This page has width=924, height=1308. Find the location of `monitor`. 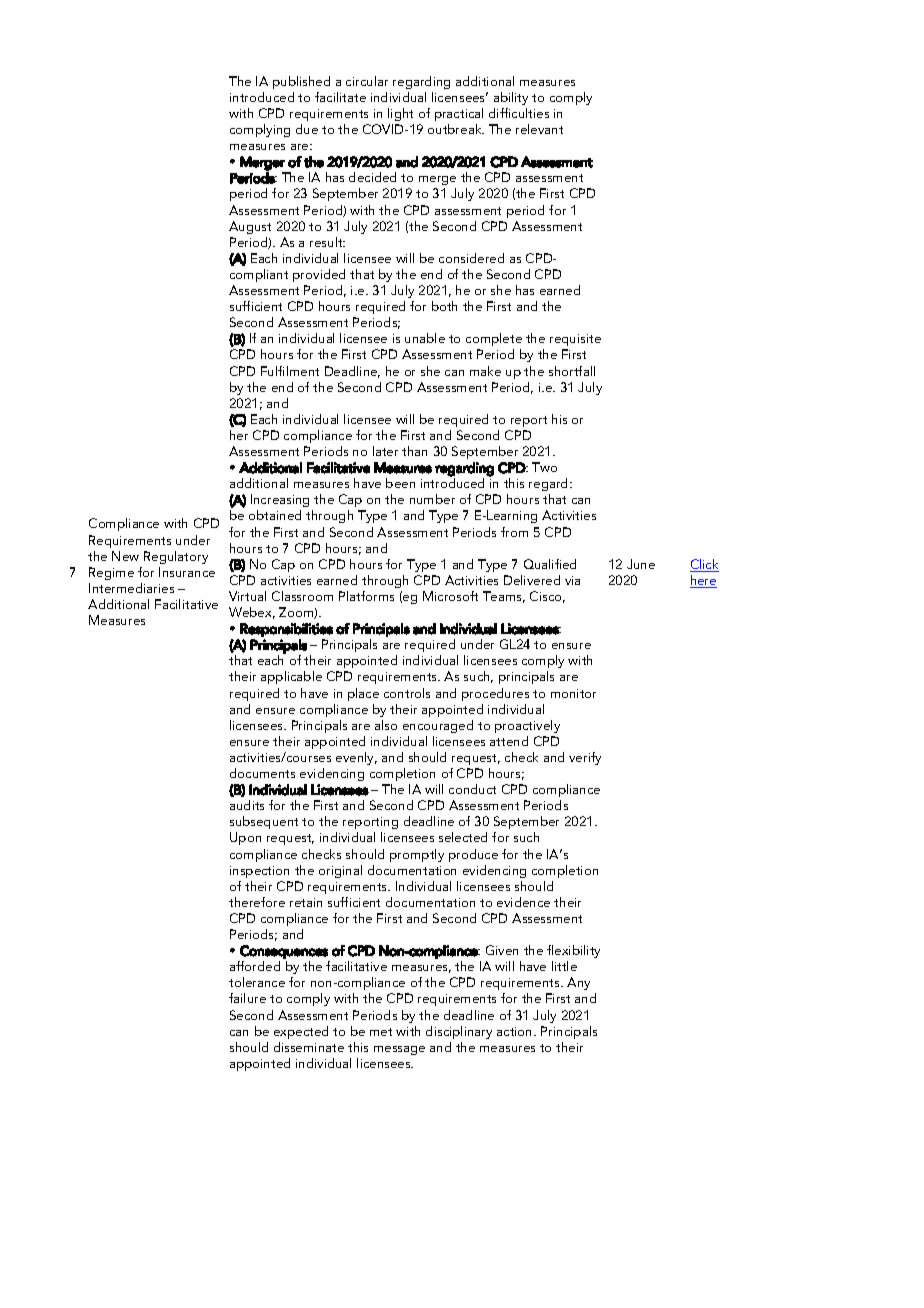

monitor is located at coordinates (573, 693).
